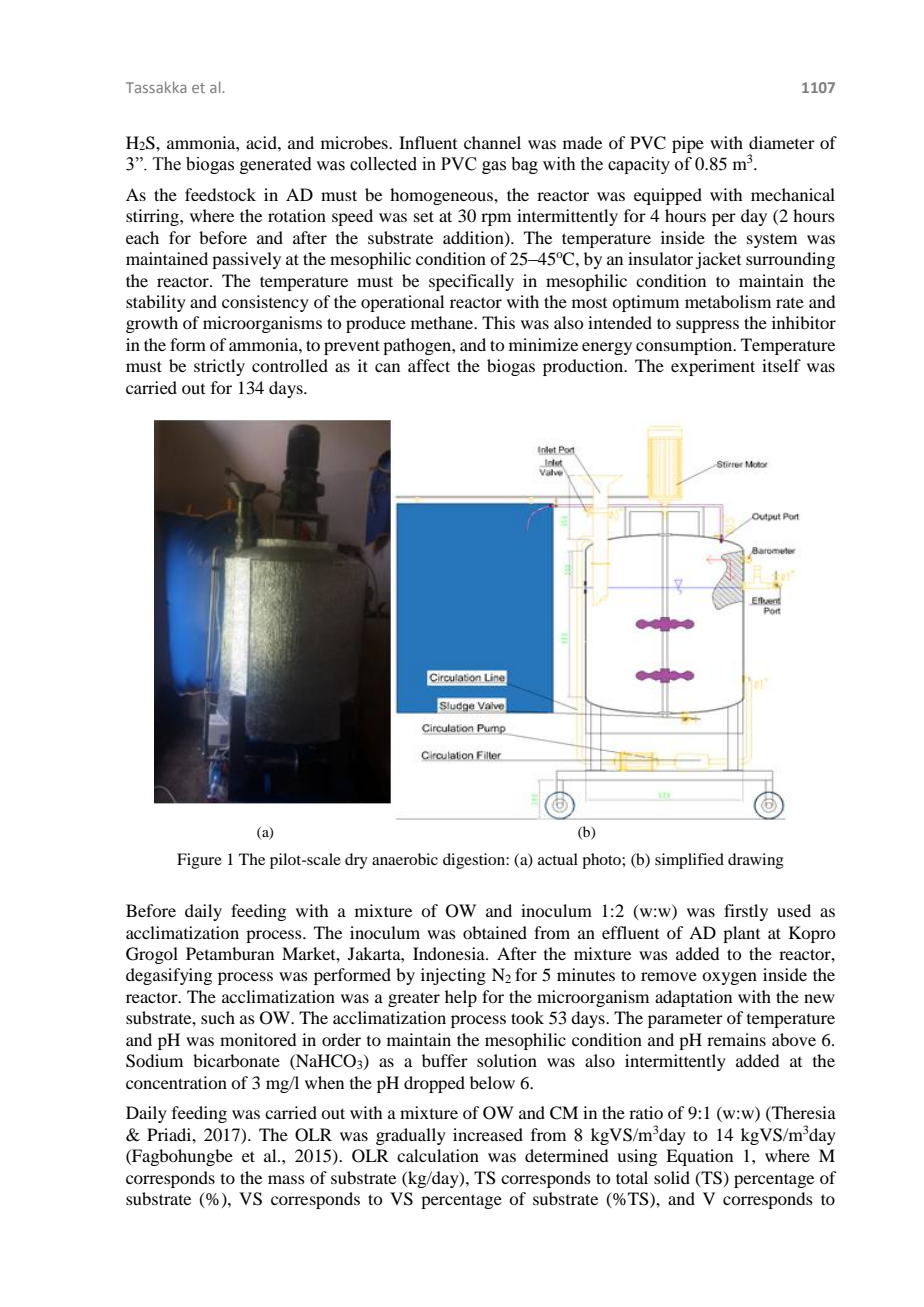 Image resolution: width=924 pixels, height=1307 pixels. I want to click on anaerobic, so click(405, 859).
